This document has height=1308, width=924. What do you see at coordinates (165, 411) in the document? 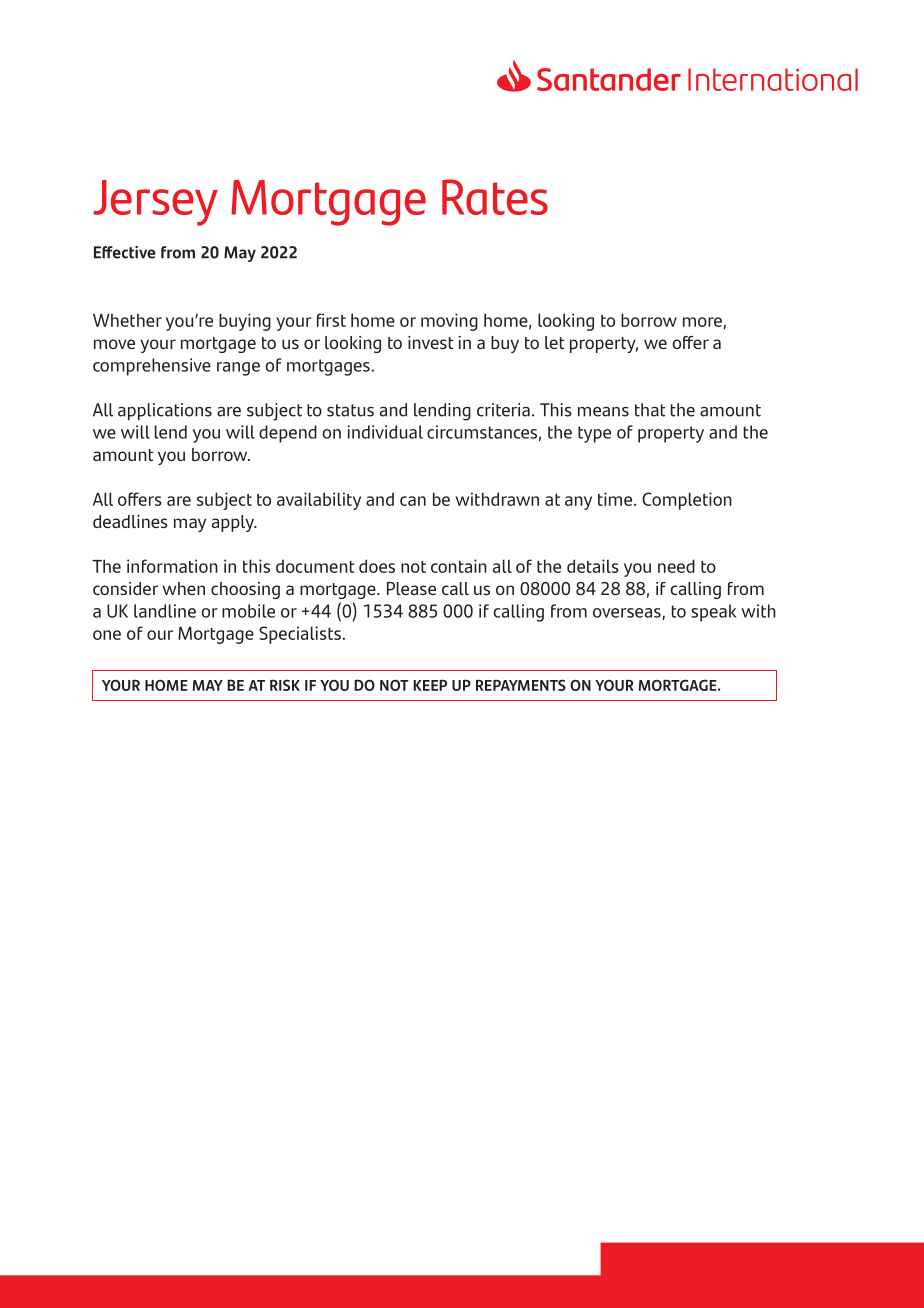
I see `applications` at bounding box center [165, 411].
